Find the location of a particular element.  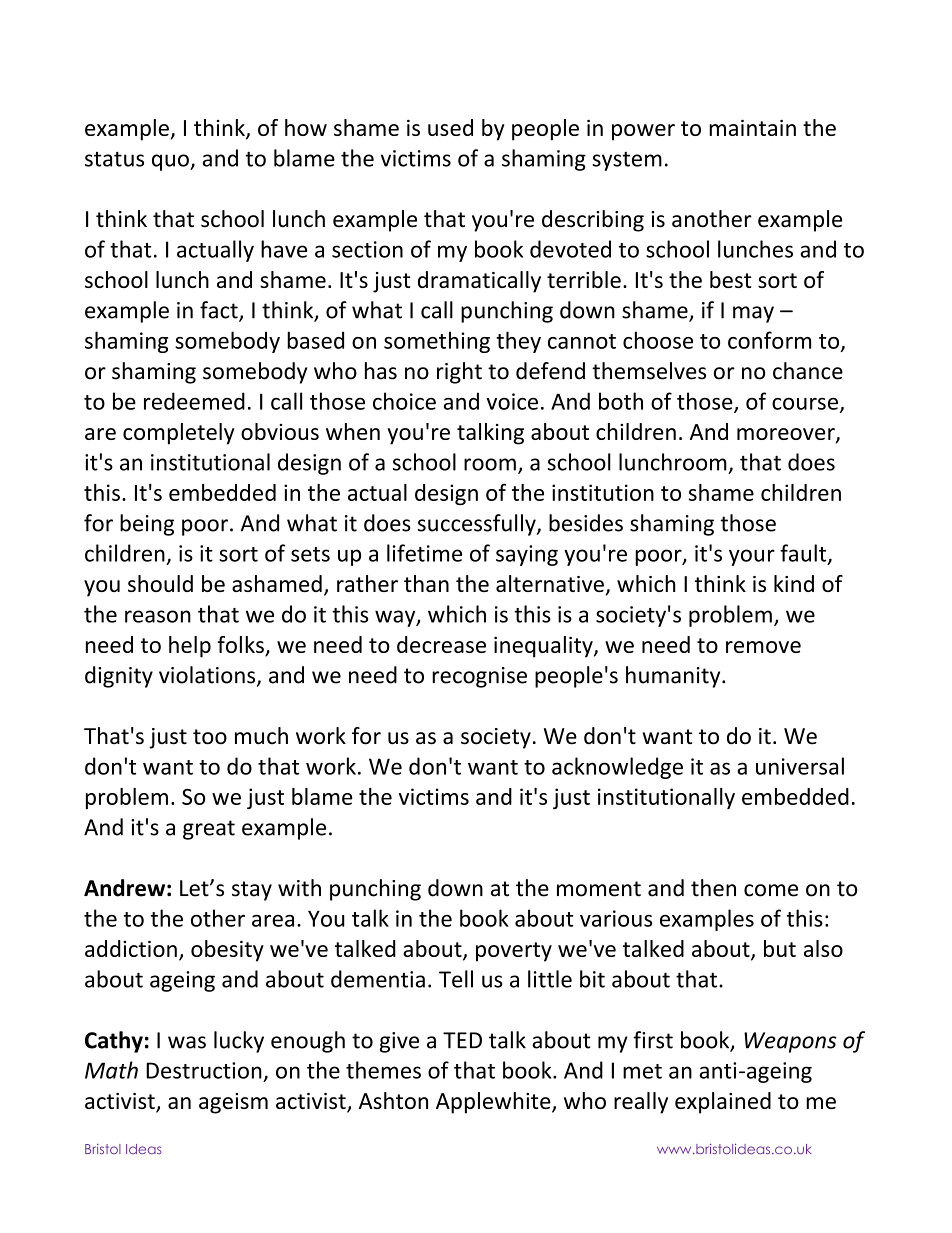

maintain is located at coordinates (752, 127).
